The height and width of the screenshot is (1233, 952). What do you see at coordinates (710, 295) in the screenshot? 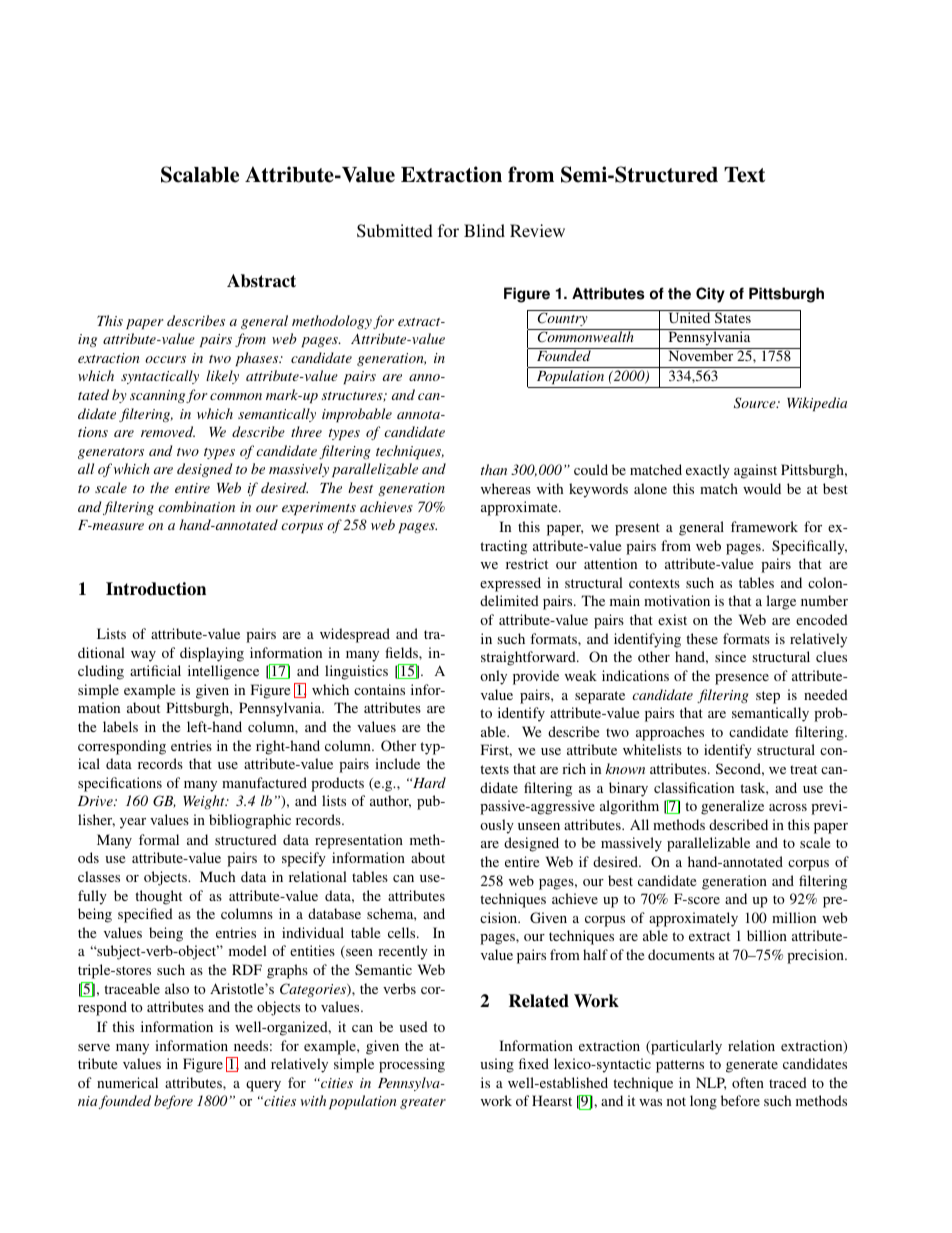
I see `City` at bounding box center [710, 295].
